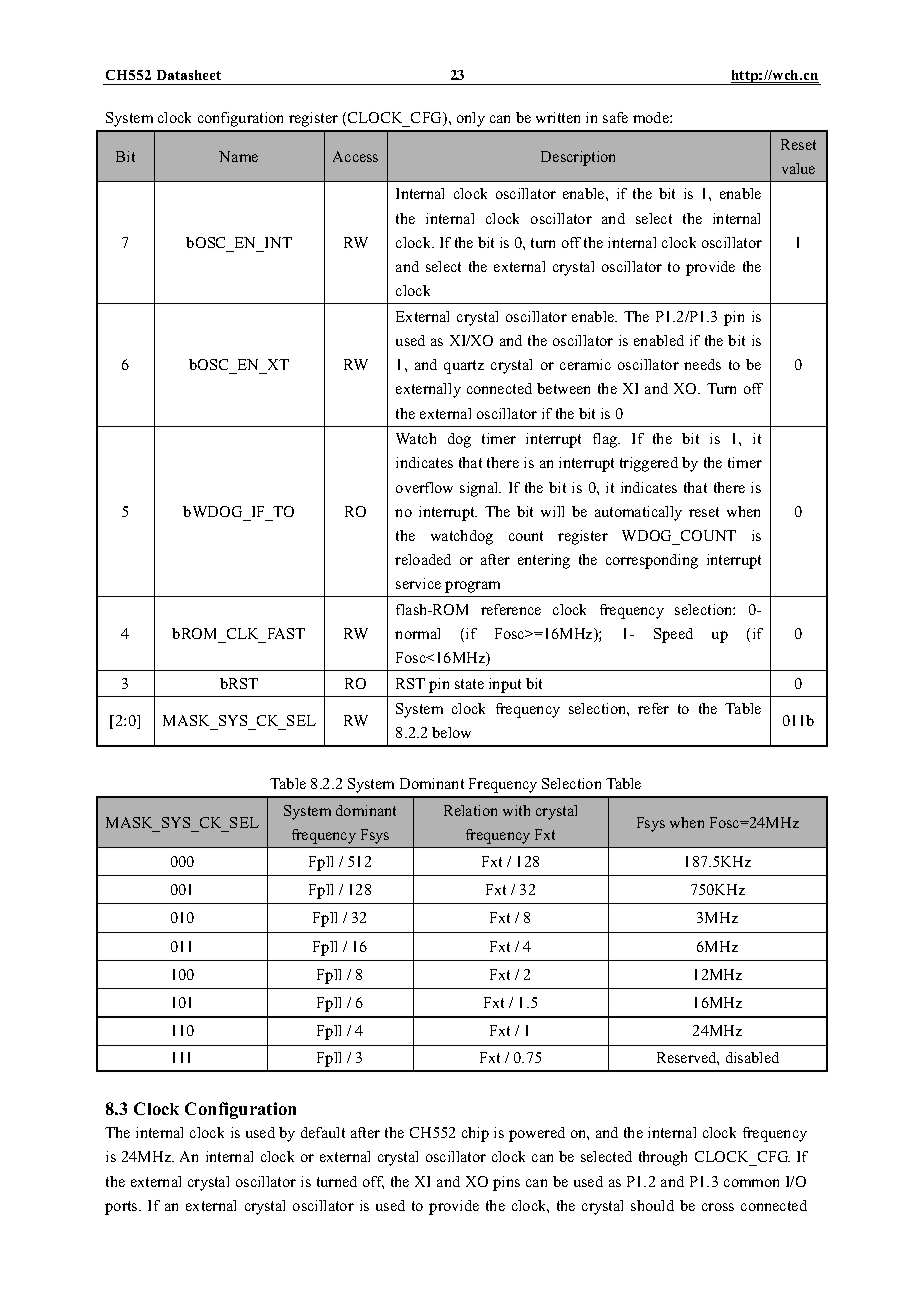  Describe the element at coordinates (470, 810) in the page. I see `Relation` at that location.
